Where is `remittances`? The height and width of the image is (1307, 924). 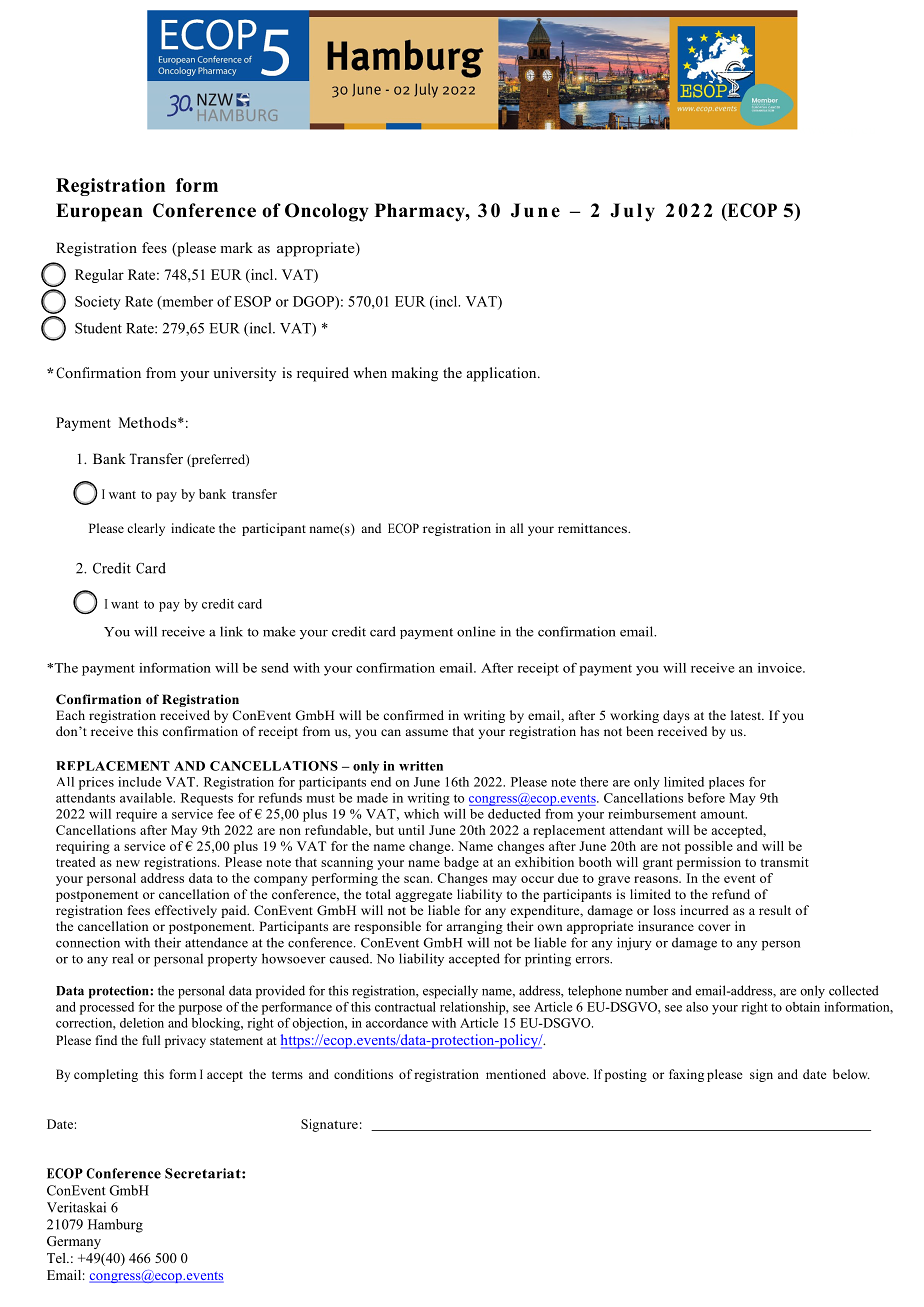 remittances is located at coordinates (593, 528).
